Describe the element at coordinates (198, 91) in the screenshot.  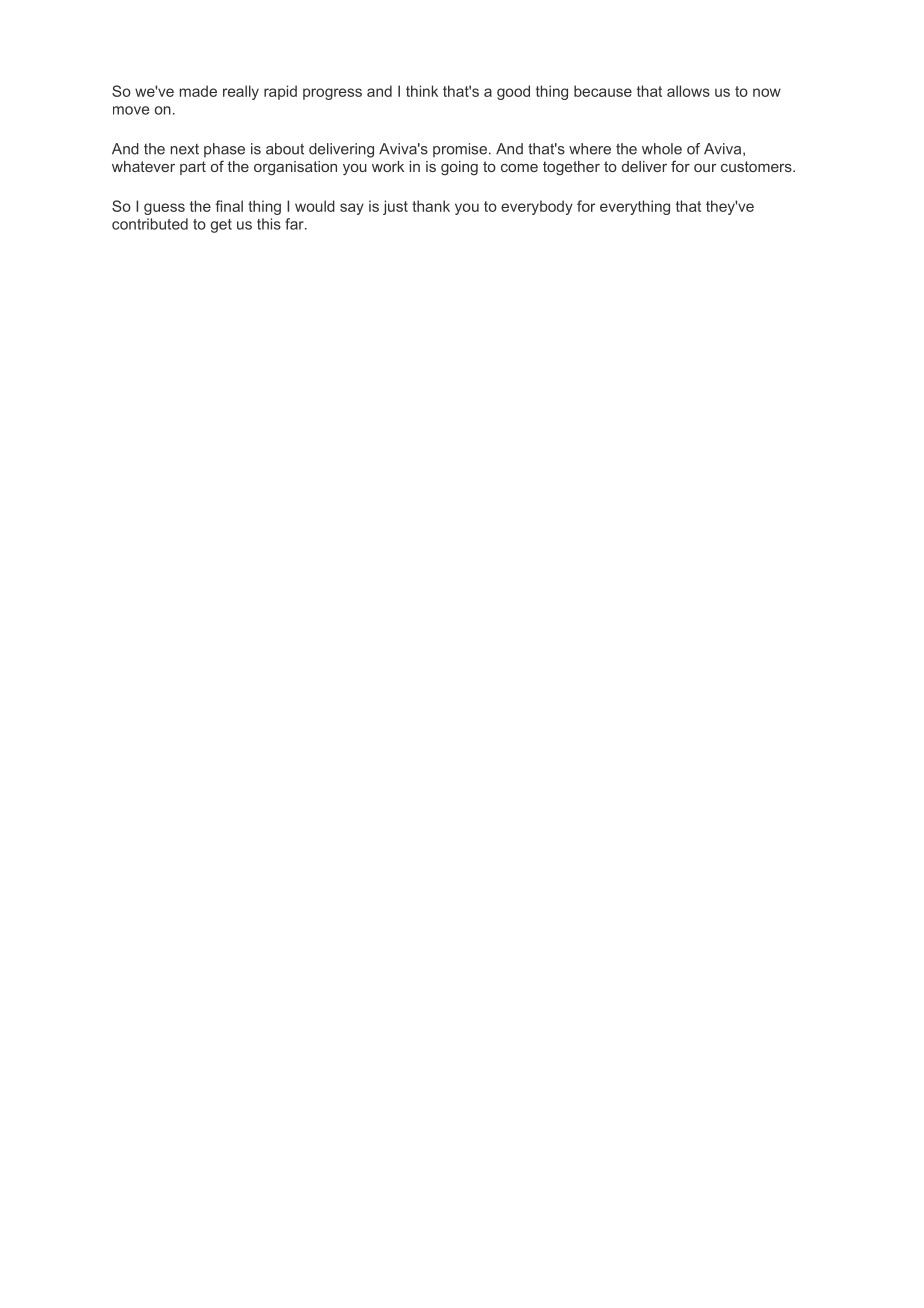
I see `made` at that location.
